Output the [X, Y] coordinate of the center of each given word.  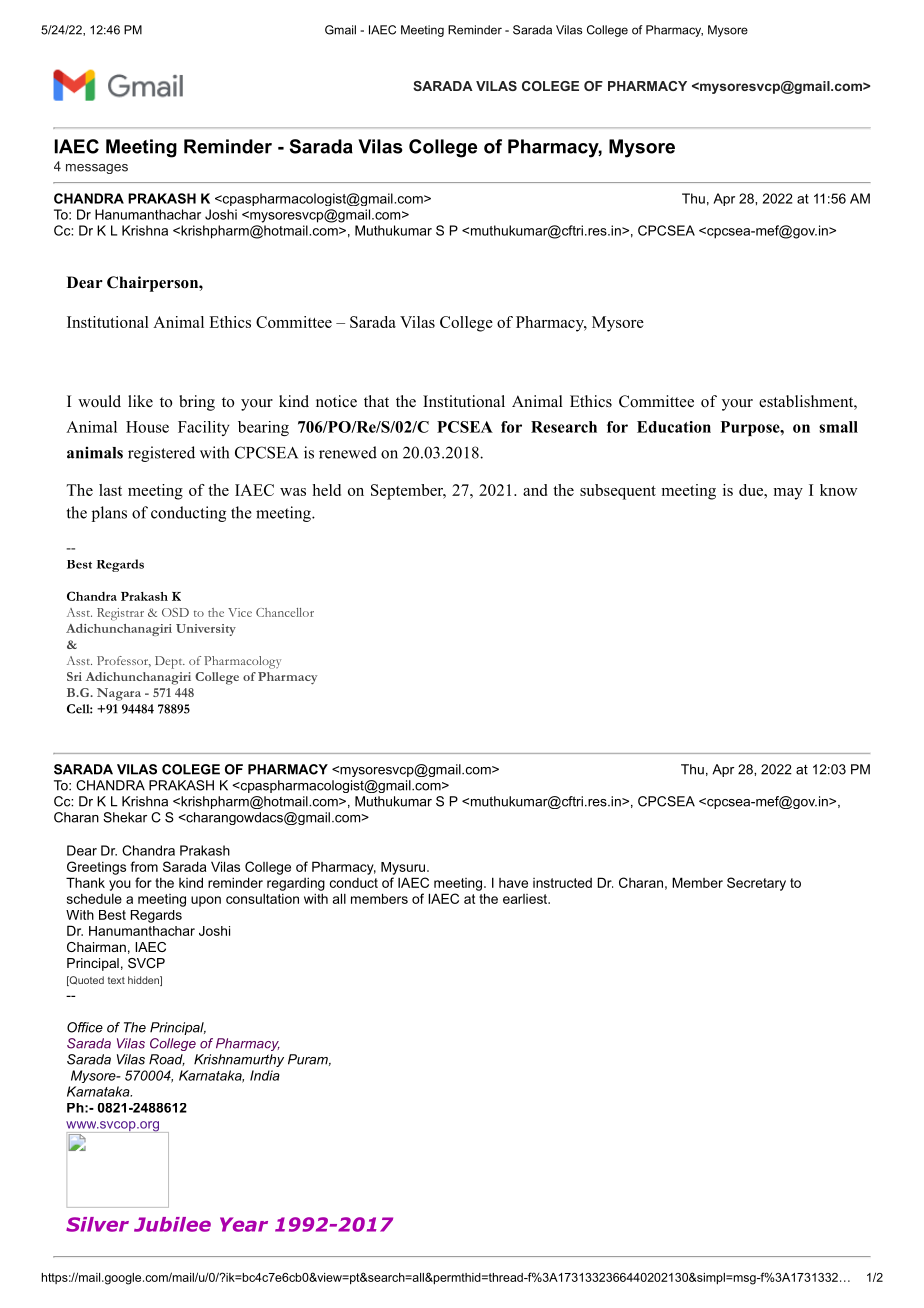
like [140, 401]
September [408, 492]
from [144, 866]
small [838, 427]
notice [336, 401]
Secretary [756, 884]
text [116, 980]
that [376, 401]
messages [97, 169]
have [513, 883]
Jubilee [172, 1224]
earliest [526, 899]
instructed [562, 883]
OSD [175, 612]
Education [674, 427]
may [788, 494]
